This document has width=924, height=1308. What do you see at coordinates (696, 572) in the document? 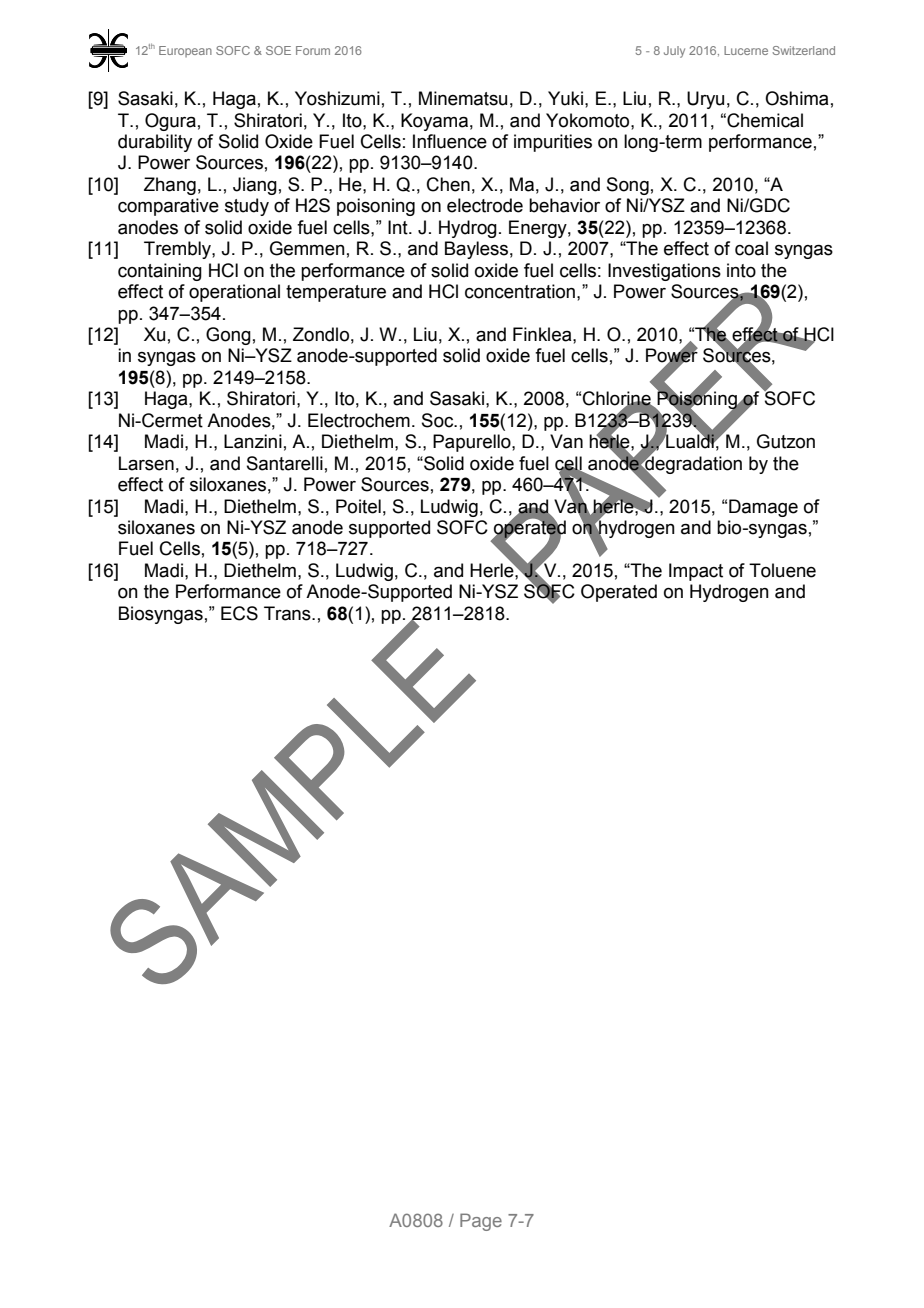
I see `Impact` at bounding box center [696, 572].
